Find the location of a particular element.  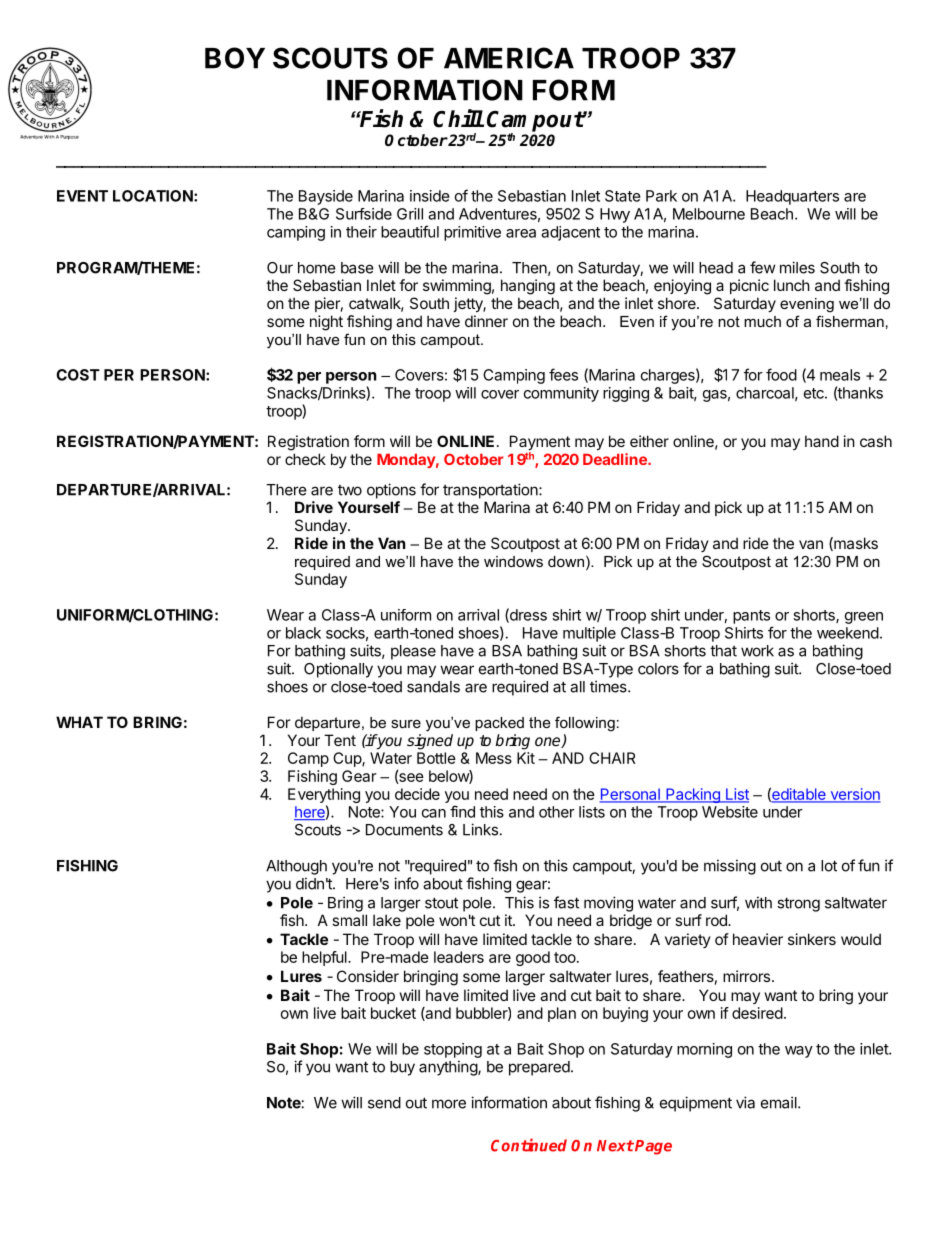

missing is located at coordinates (730, 867).
